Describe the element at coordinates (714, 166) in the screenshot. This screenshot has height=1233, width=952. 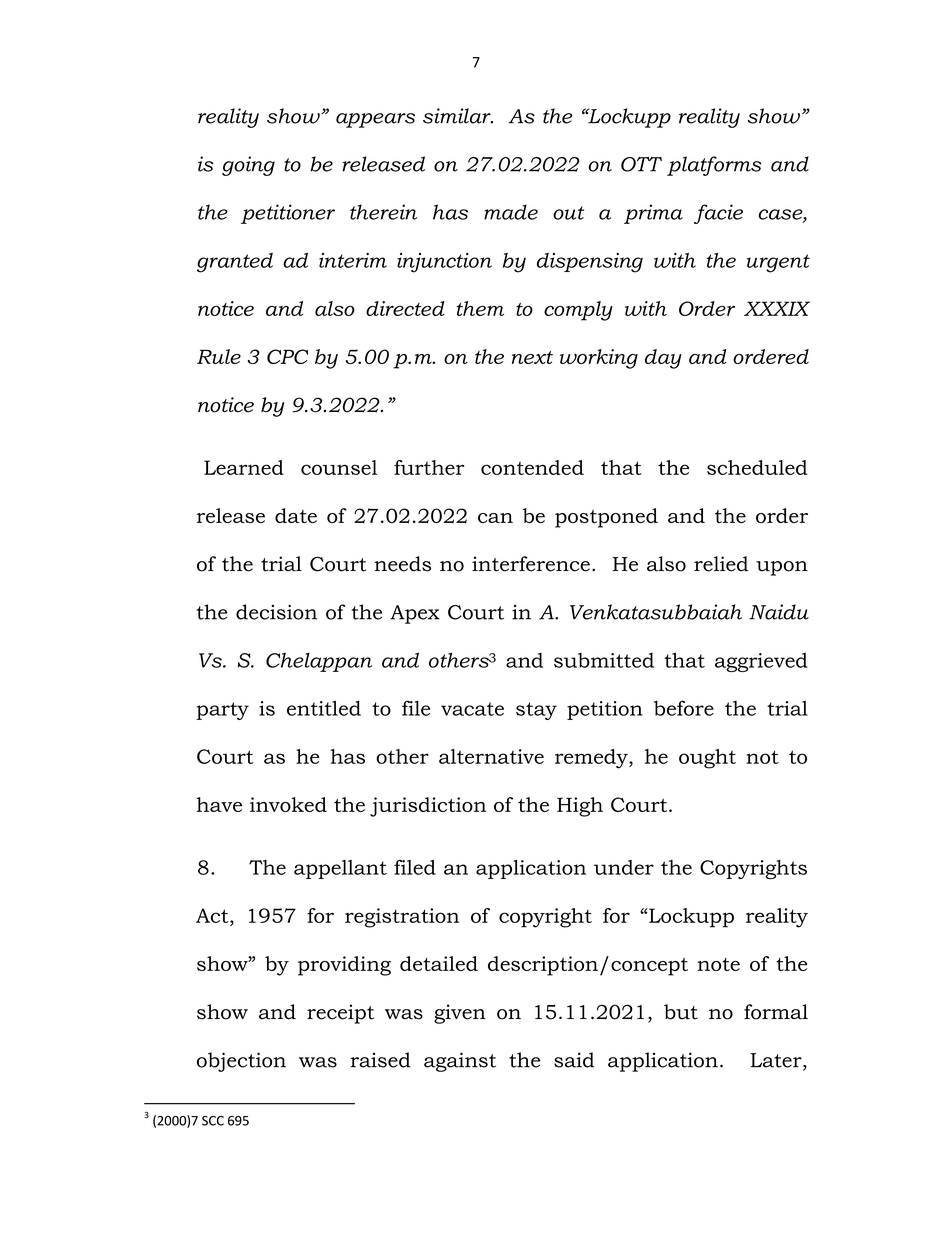
I see `platforms` at that location.
